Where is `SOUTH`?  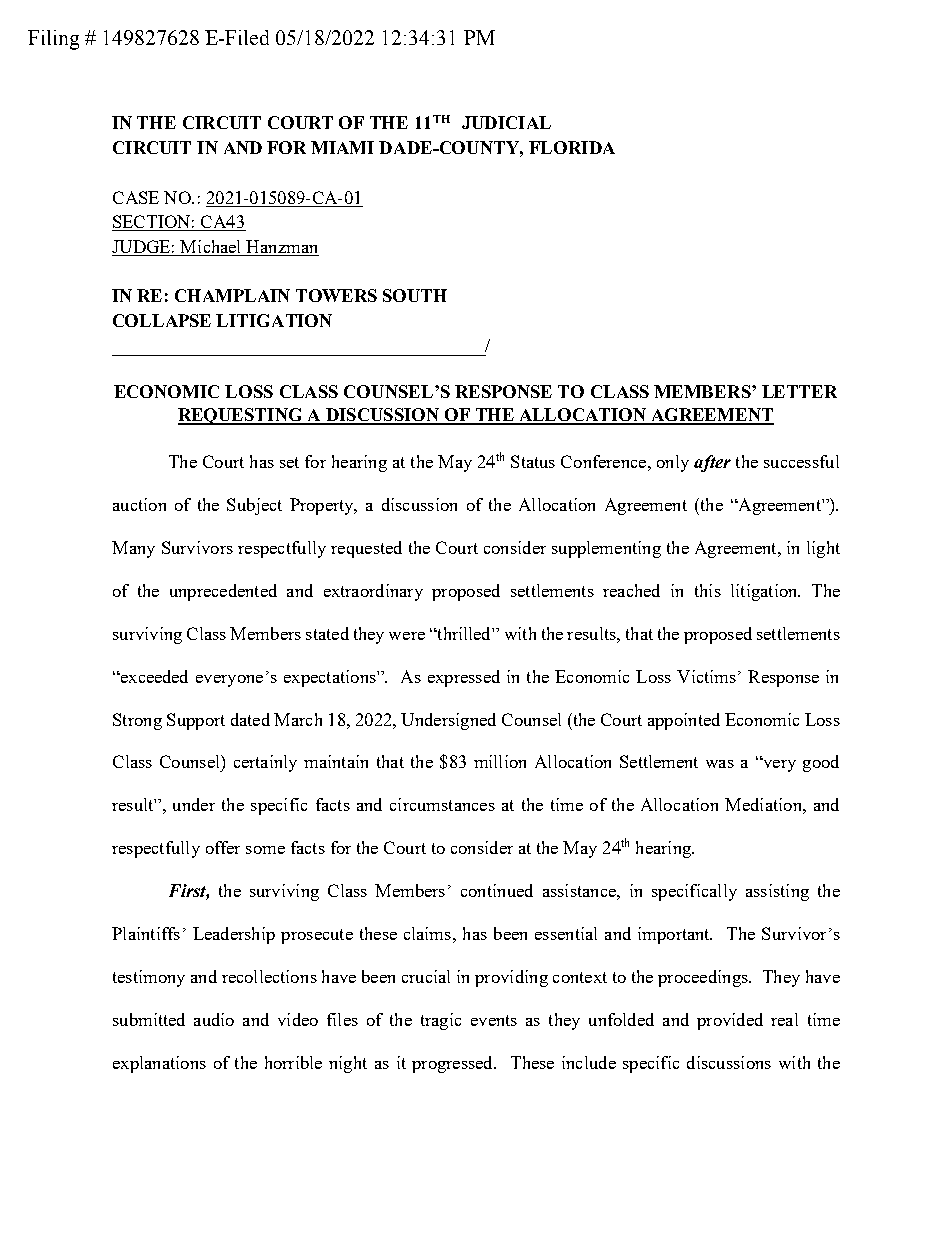
SOUTH is located at coordinates (415, 295).
